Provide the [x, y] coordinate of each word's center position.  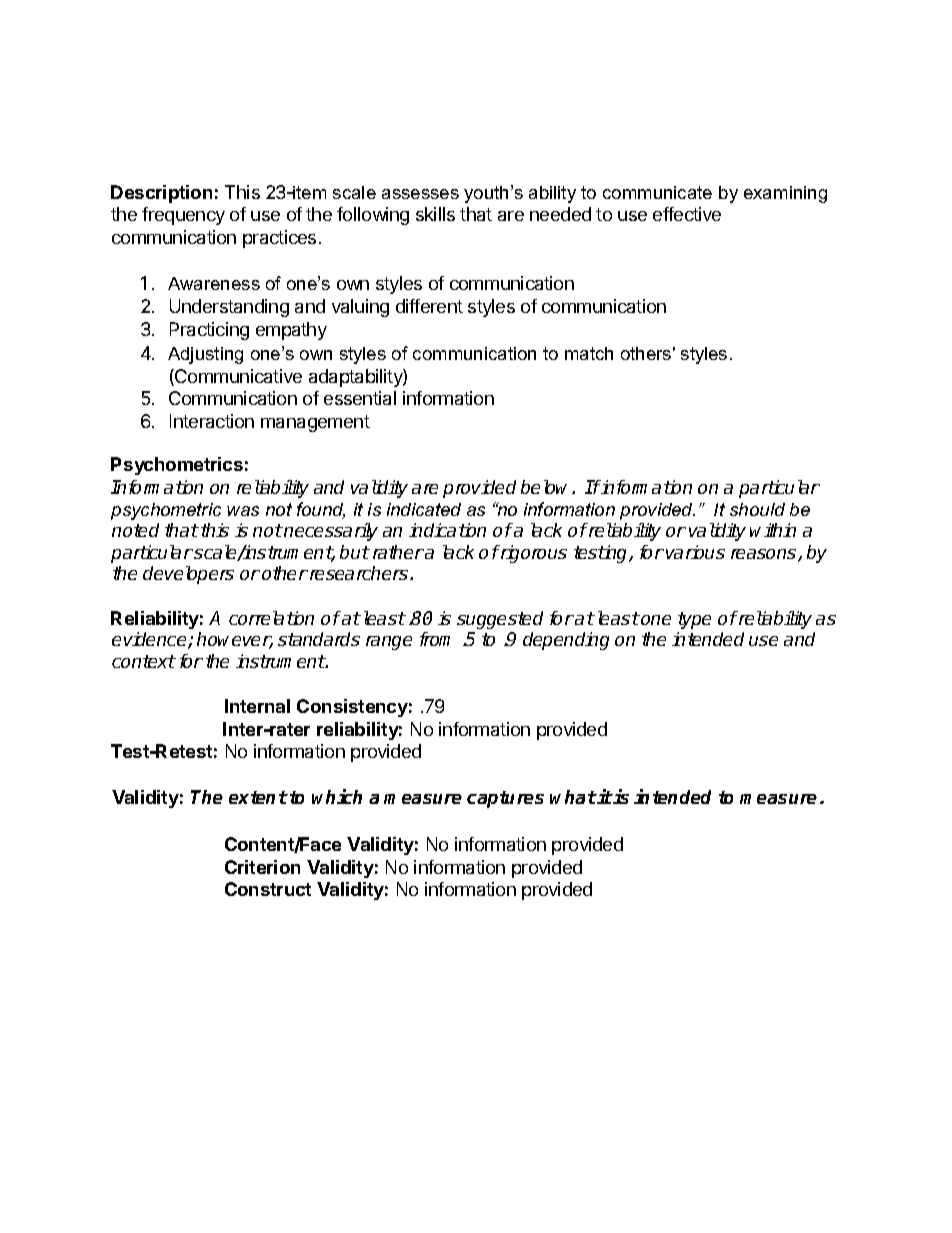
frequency [183, 216]
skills [435, 214]
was [243, 511]
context [144, 661]
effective [687, 214]
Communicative [237, 377]
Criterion [262, 867]
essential [360, 398]
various [695, 552]
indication [447, 530]
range [389, 643]
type [694, 620]
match [589, 353]
